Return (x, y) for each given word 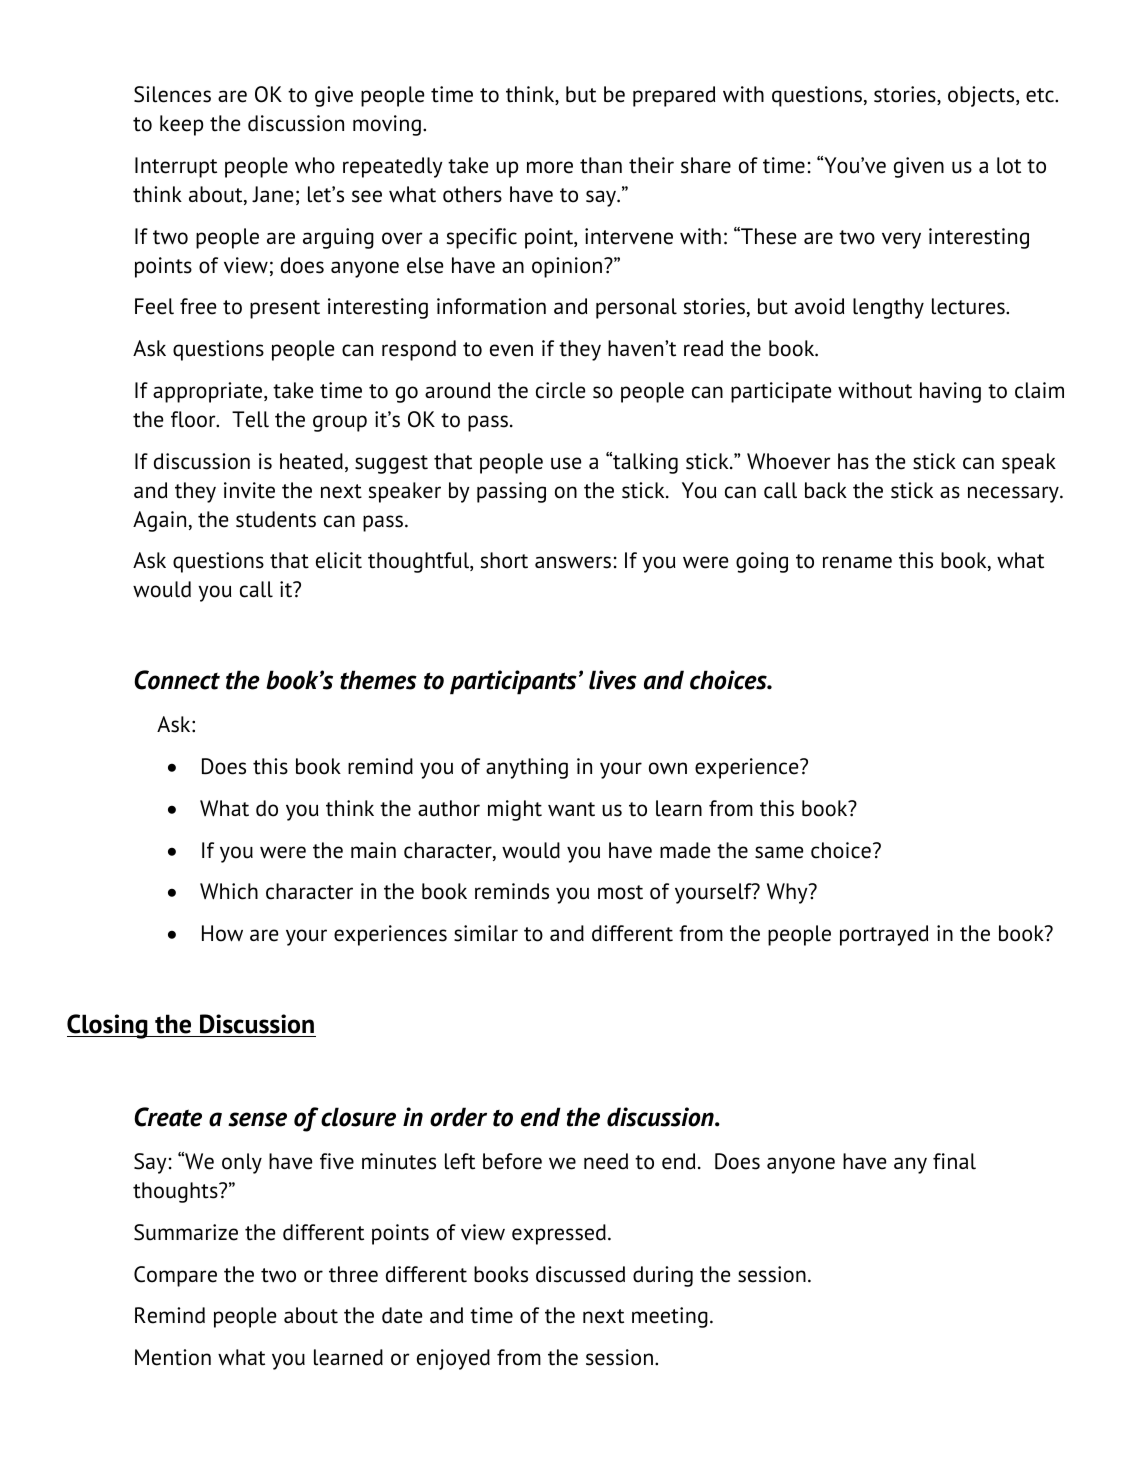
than (601, 165)
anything (527, 768)
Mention (173, 1357)
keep (181, 125)
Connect (177, 680)
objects (982, 96)
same (779, 852)
